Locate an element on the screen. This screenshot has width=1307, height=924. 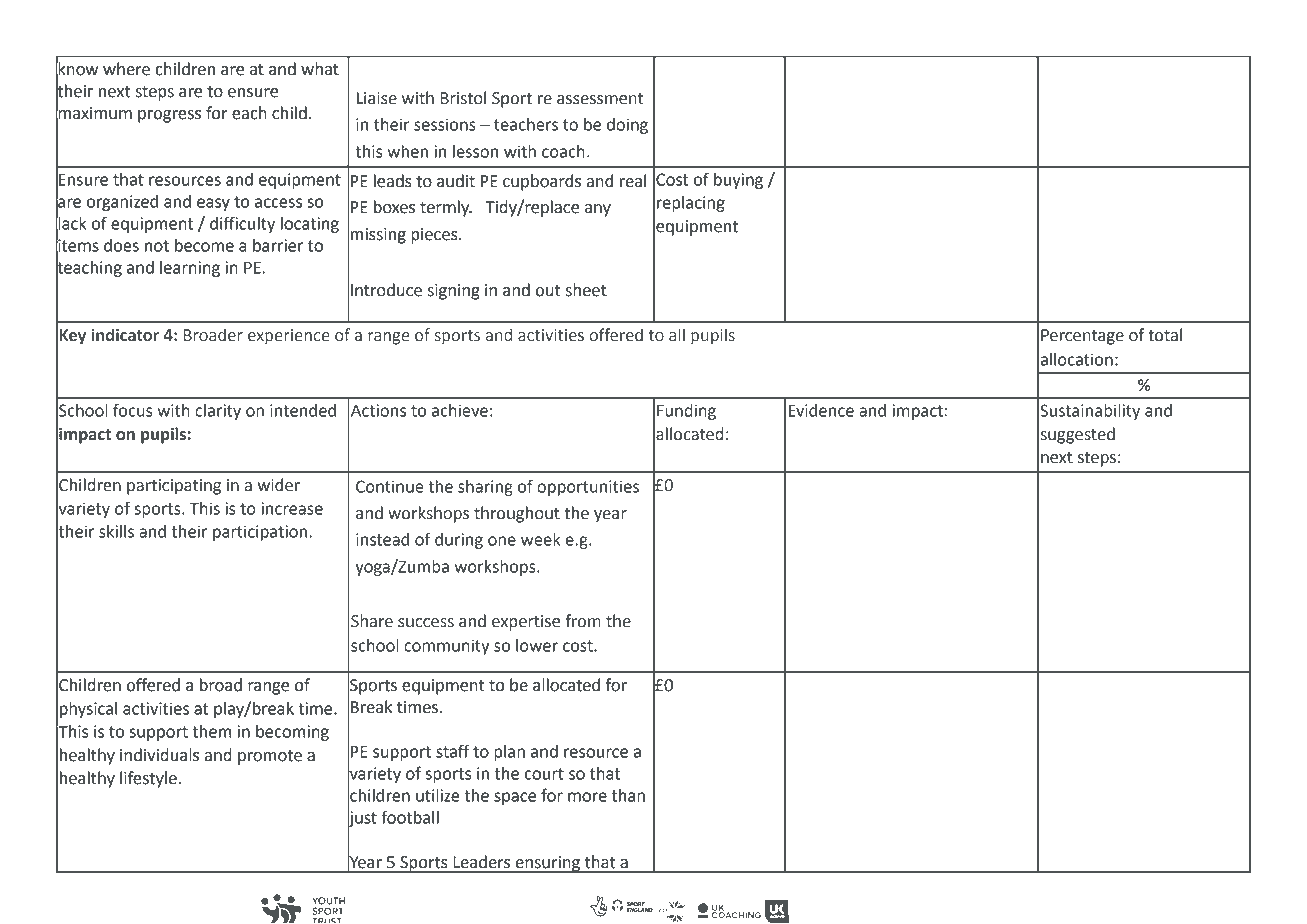
progress is located at coordinates (169, 116).
